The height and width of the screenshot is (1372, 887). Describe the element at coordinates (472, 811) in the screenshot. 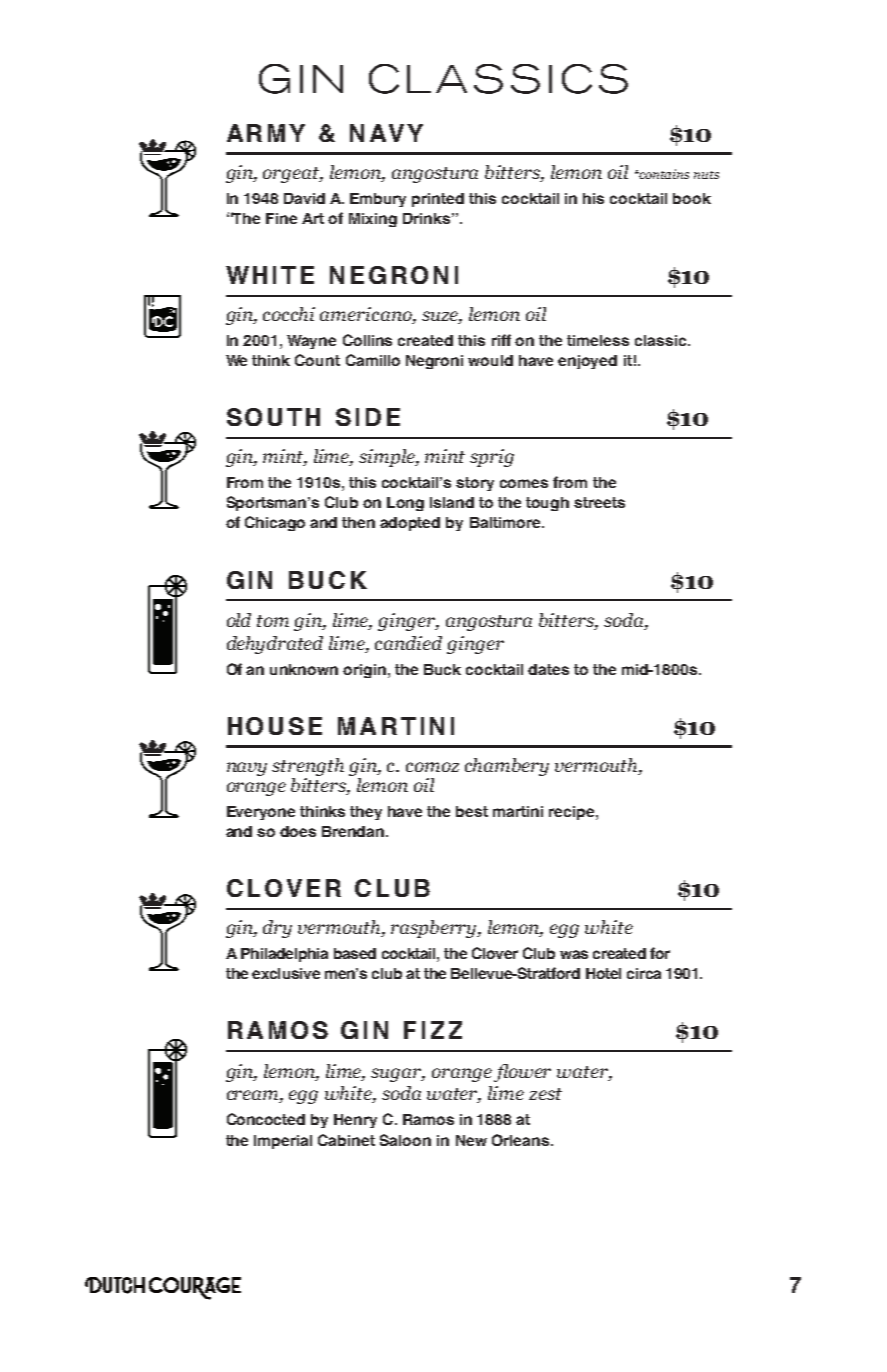

I see `best` at that location.
